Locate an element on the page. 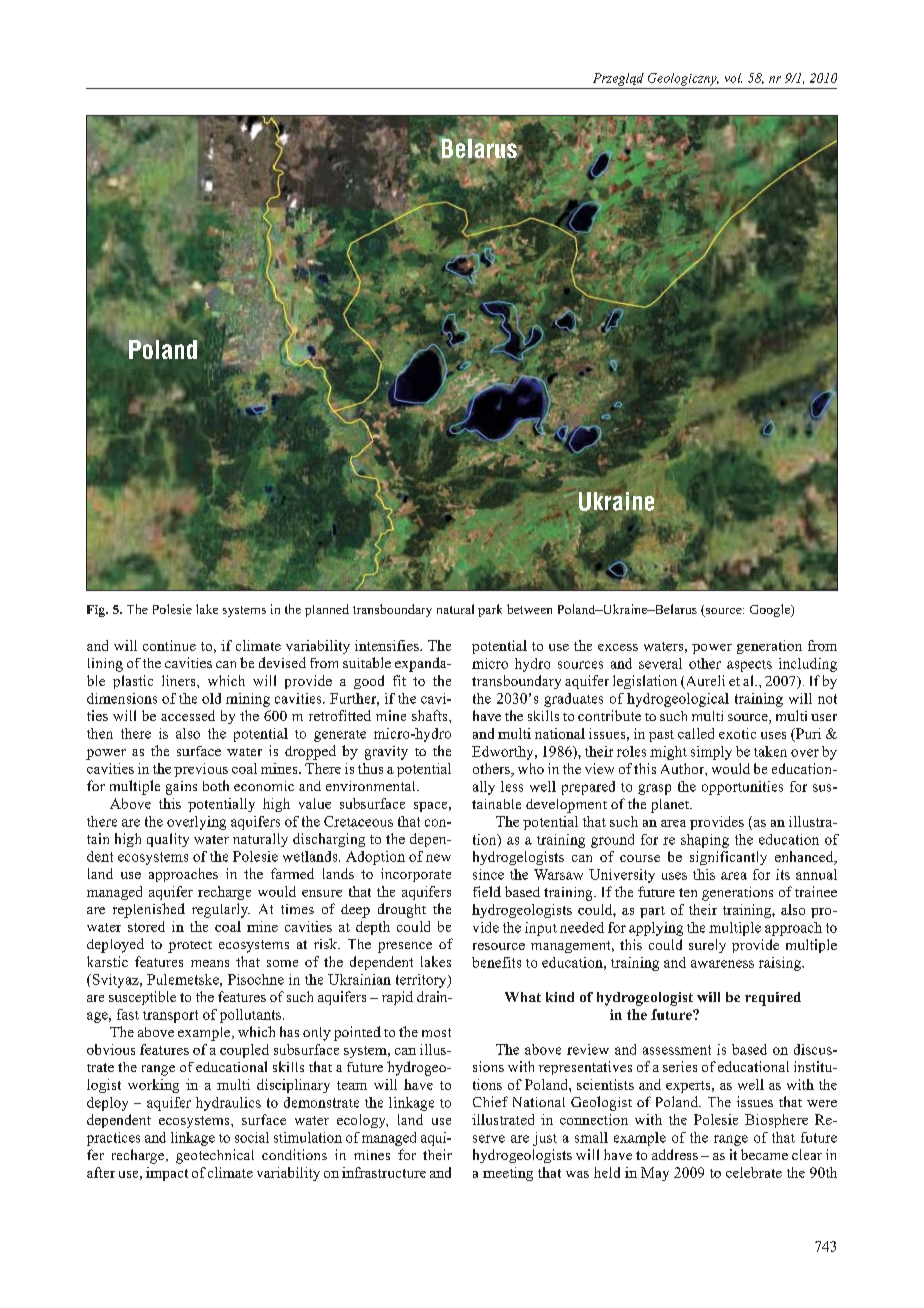 The width and height of the image is (924, 1308). aspects is located at coordinates (749, 666).
